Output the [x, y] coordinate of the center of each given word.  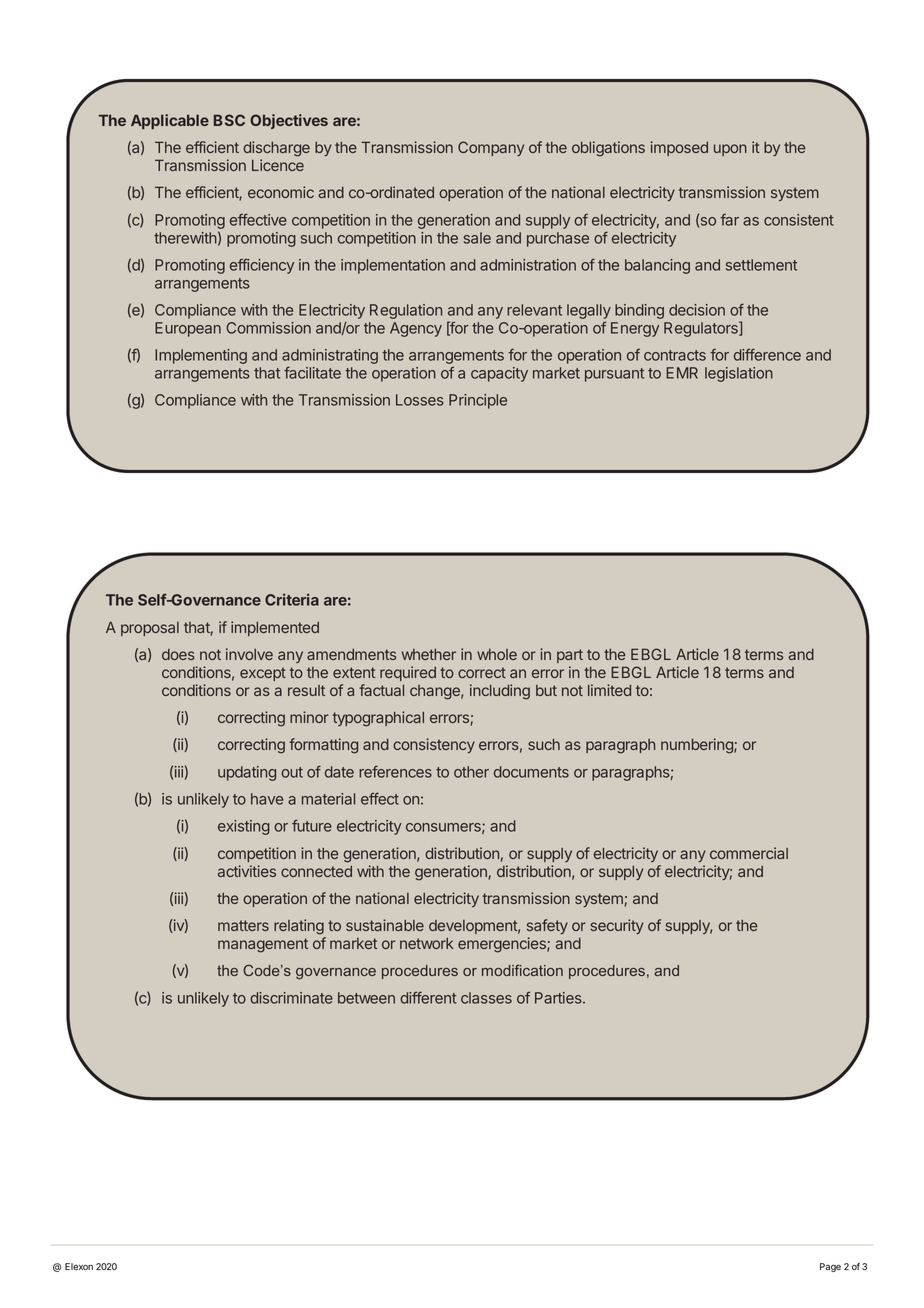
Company [491, 148]
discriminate [291, 998]
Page [830, 1267]
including [500, 692]
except [263, 674]
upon [730, 150]
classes [486, 998]
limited [609, 690]
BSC [229, 120]
